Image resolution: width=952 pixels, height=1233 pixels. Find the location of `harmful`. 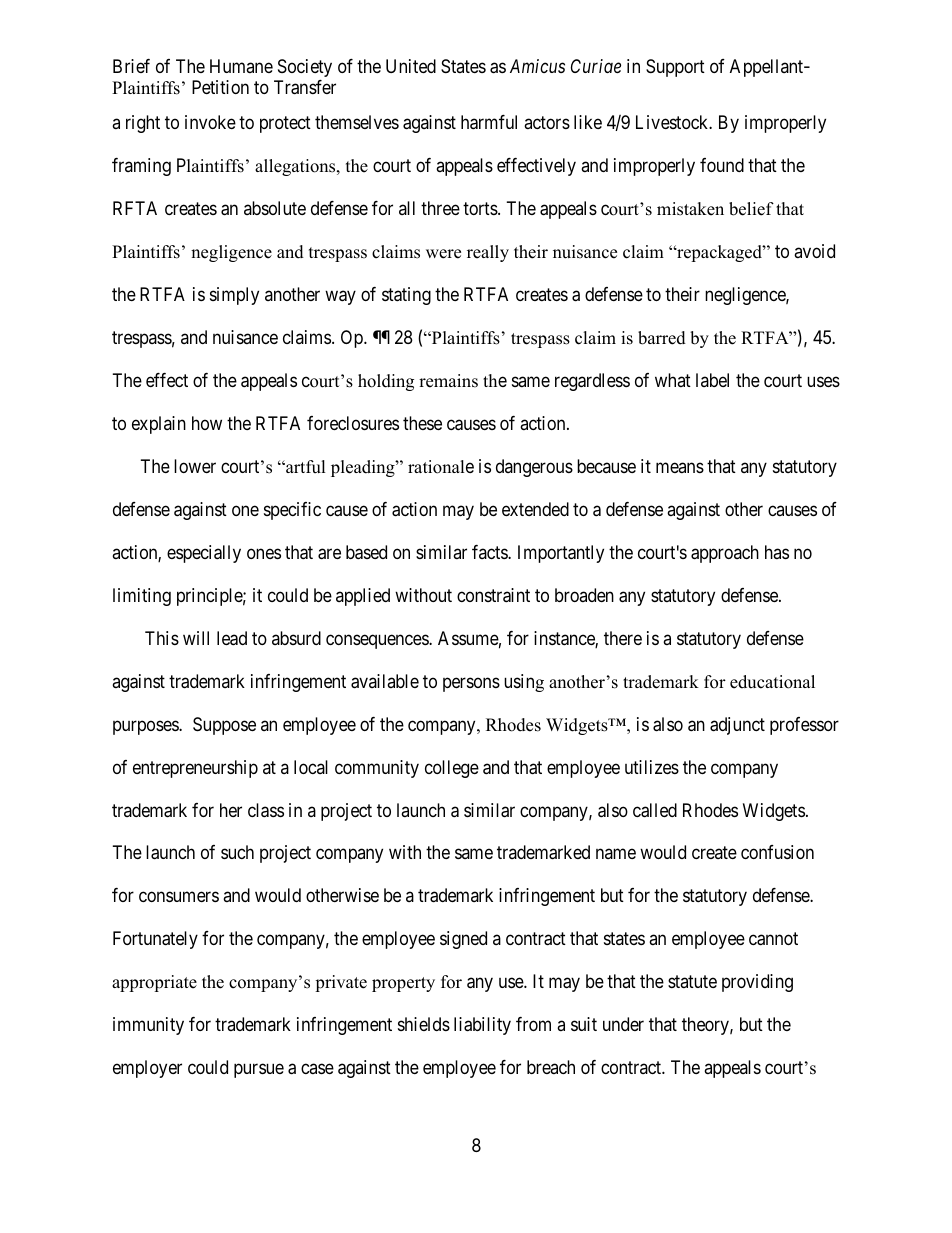

harmful is located at coordinates (489, 122).
